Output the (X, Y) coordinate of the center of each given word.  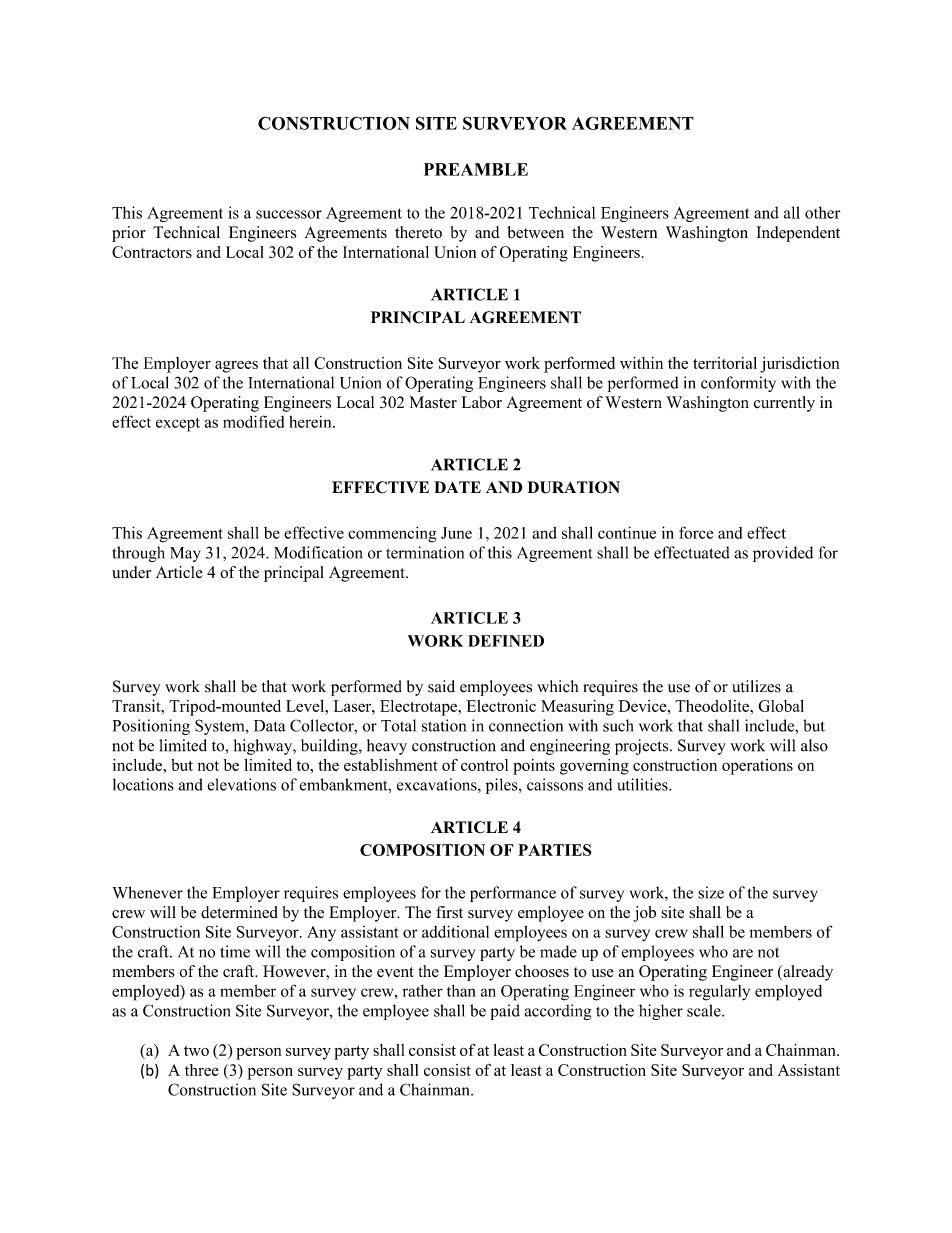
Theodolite (713, 706)
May (185, 554)
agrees (236, 366)
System (221, 727)
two (196, 1051)
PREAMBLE (476, 169)
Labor (481, 402)
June (456, 533)
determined (239, 912)
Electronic (501, 706)
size (711, 892)
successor (289, 214)
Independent (798, 234)
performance (513, 894)
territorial (725, 363)
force (696, 532)
